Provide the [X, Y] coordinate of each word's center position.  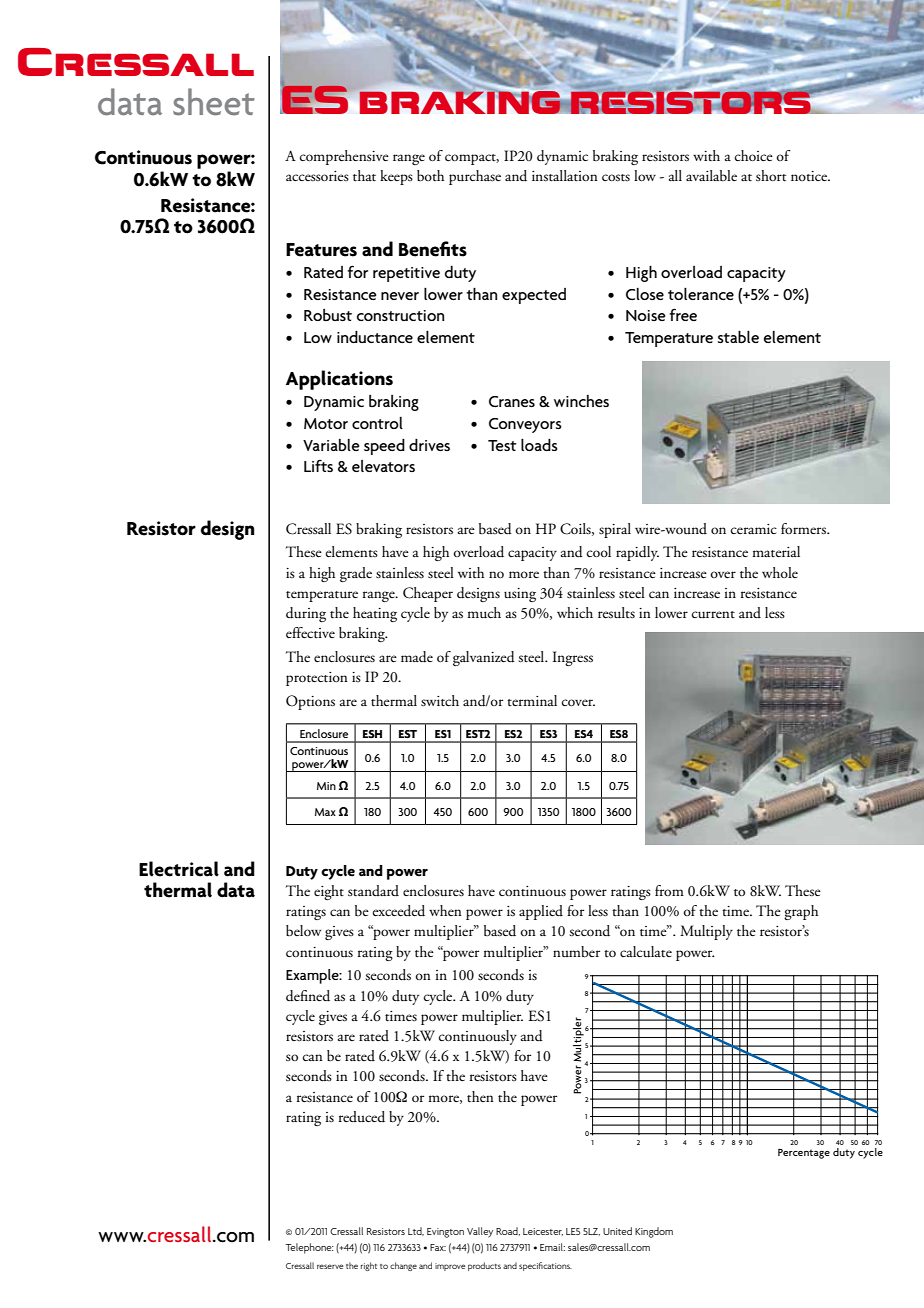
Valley [480, 1232]
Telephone [309, 1248]
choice [754, 155]
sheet [214, 102]
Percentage [804, 1154]
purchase [475, 177]
